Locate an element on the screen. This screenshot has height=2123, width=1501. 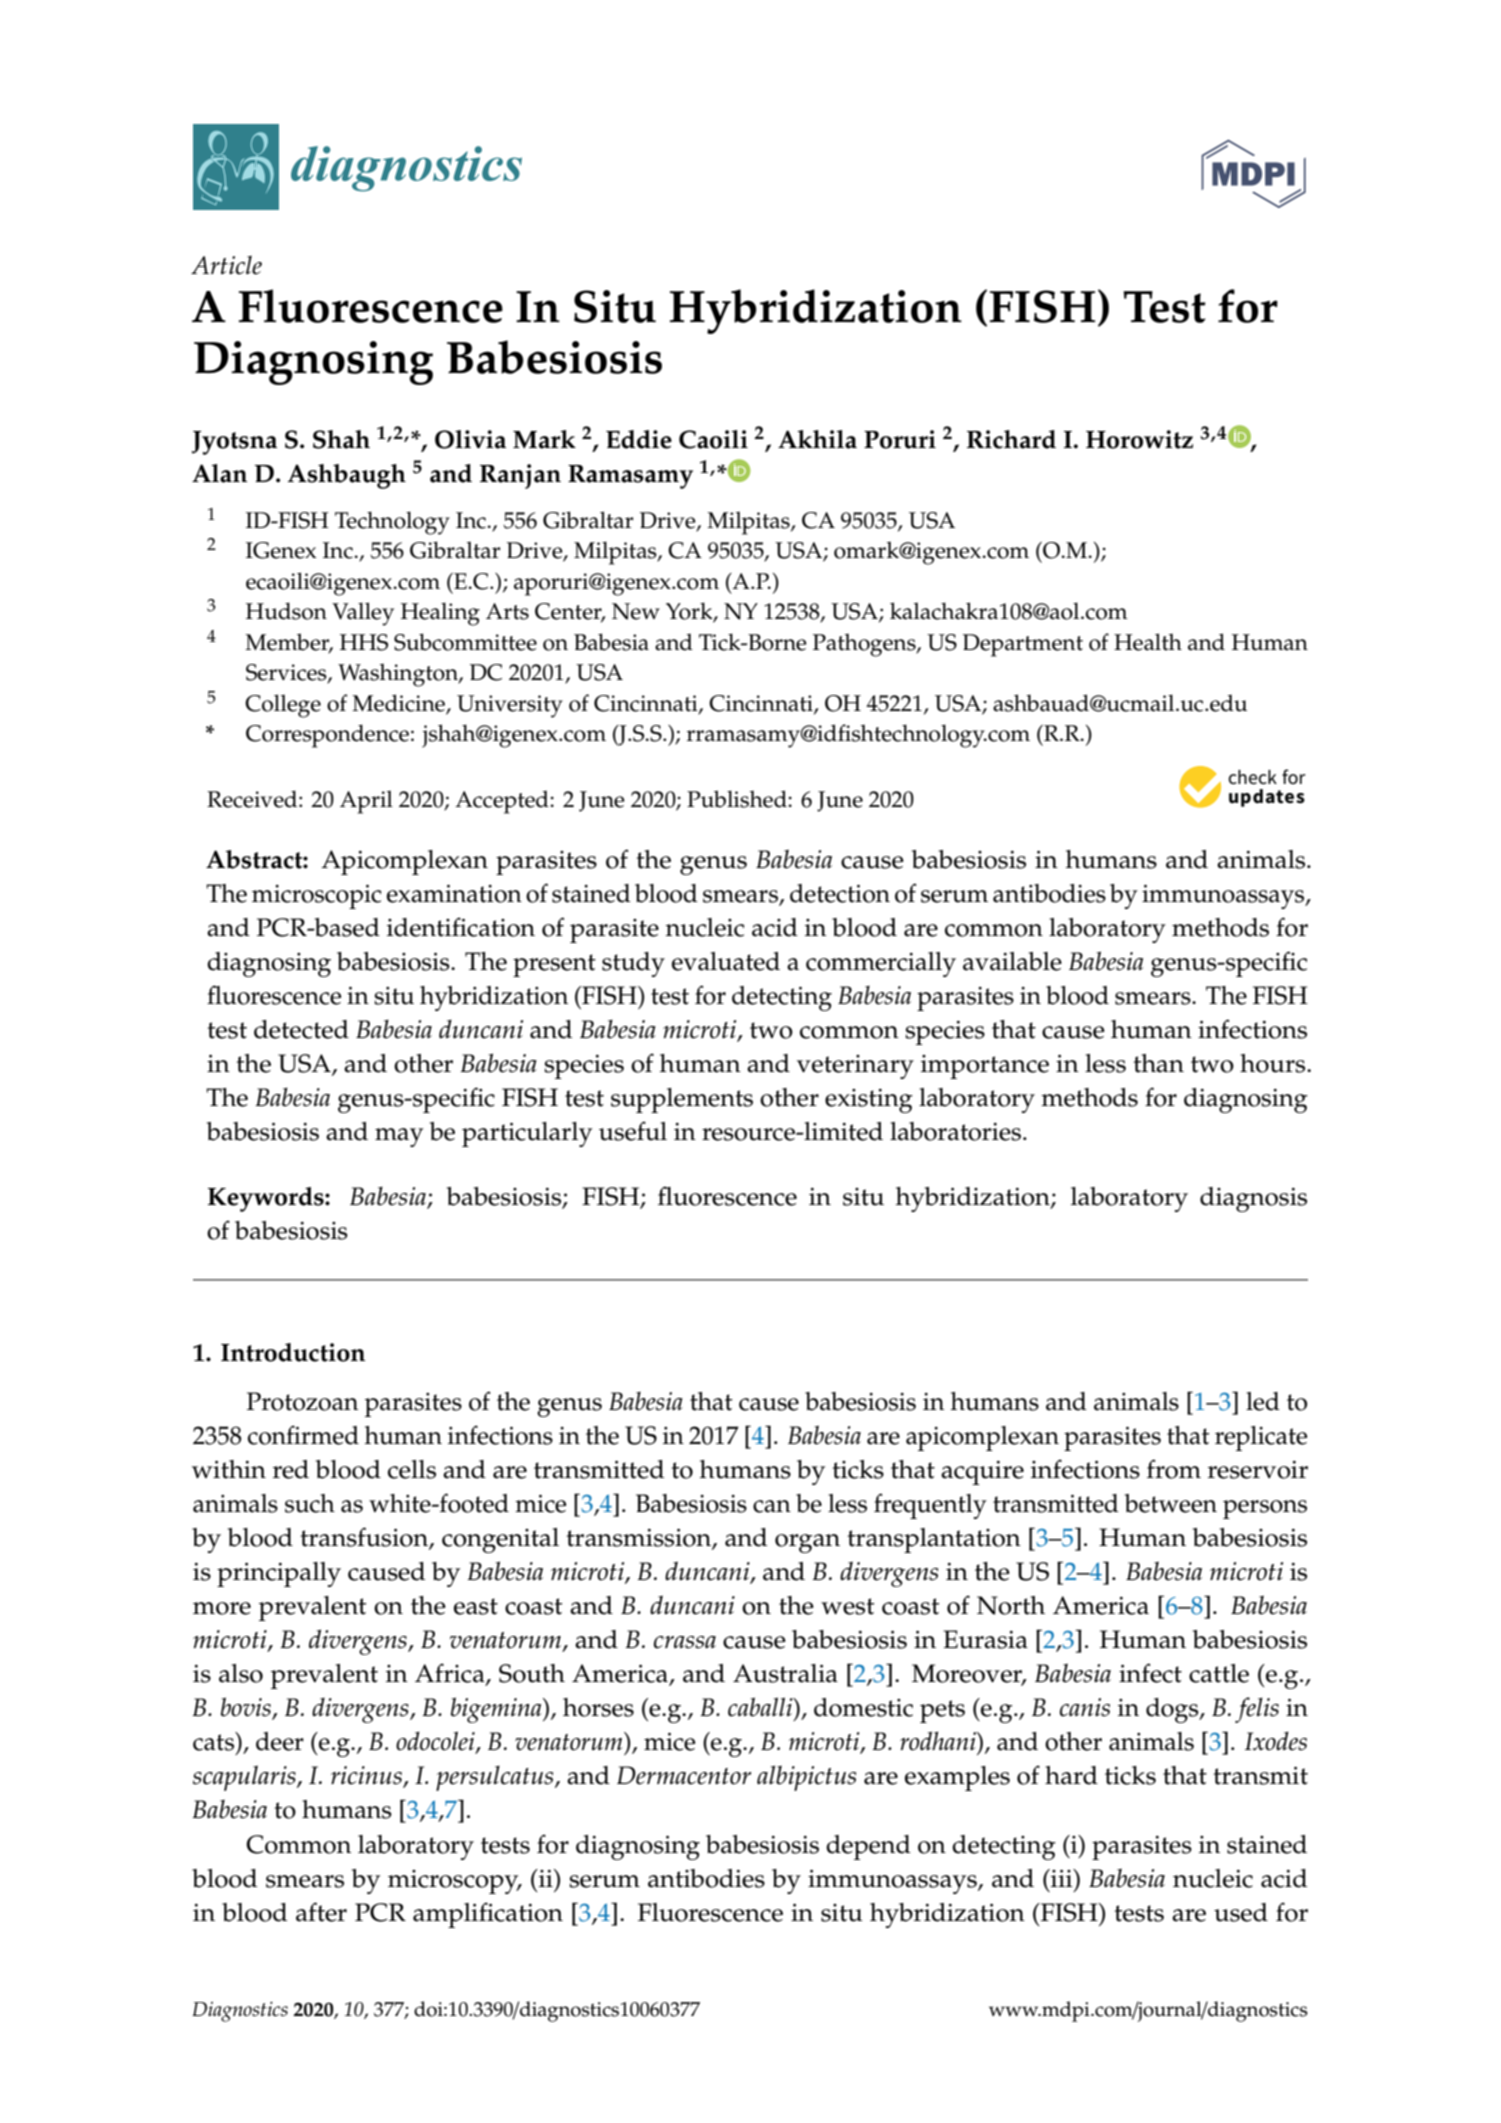
than is located at coordinates (1158, 1063).
